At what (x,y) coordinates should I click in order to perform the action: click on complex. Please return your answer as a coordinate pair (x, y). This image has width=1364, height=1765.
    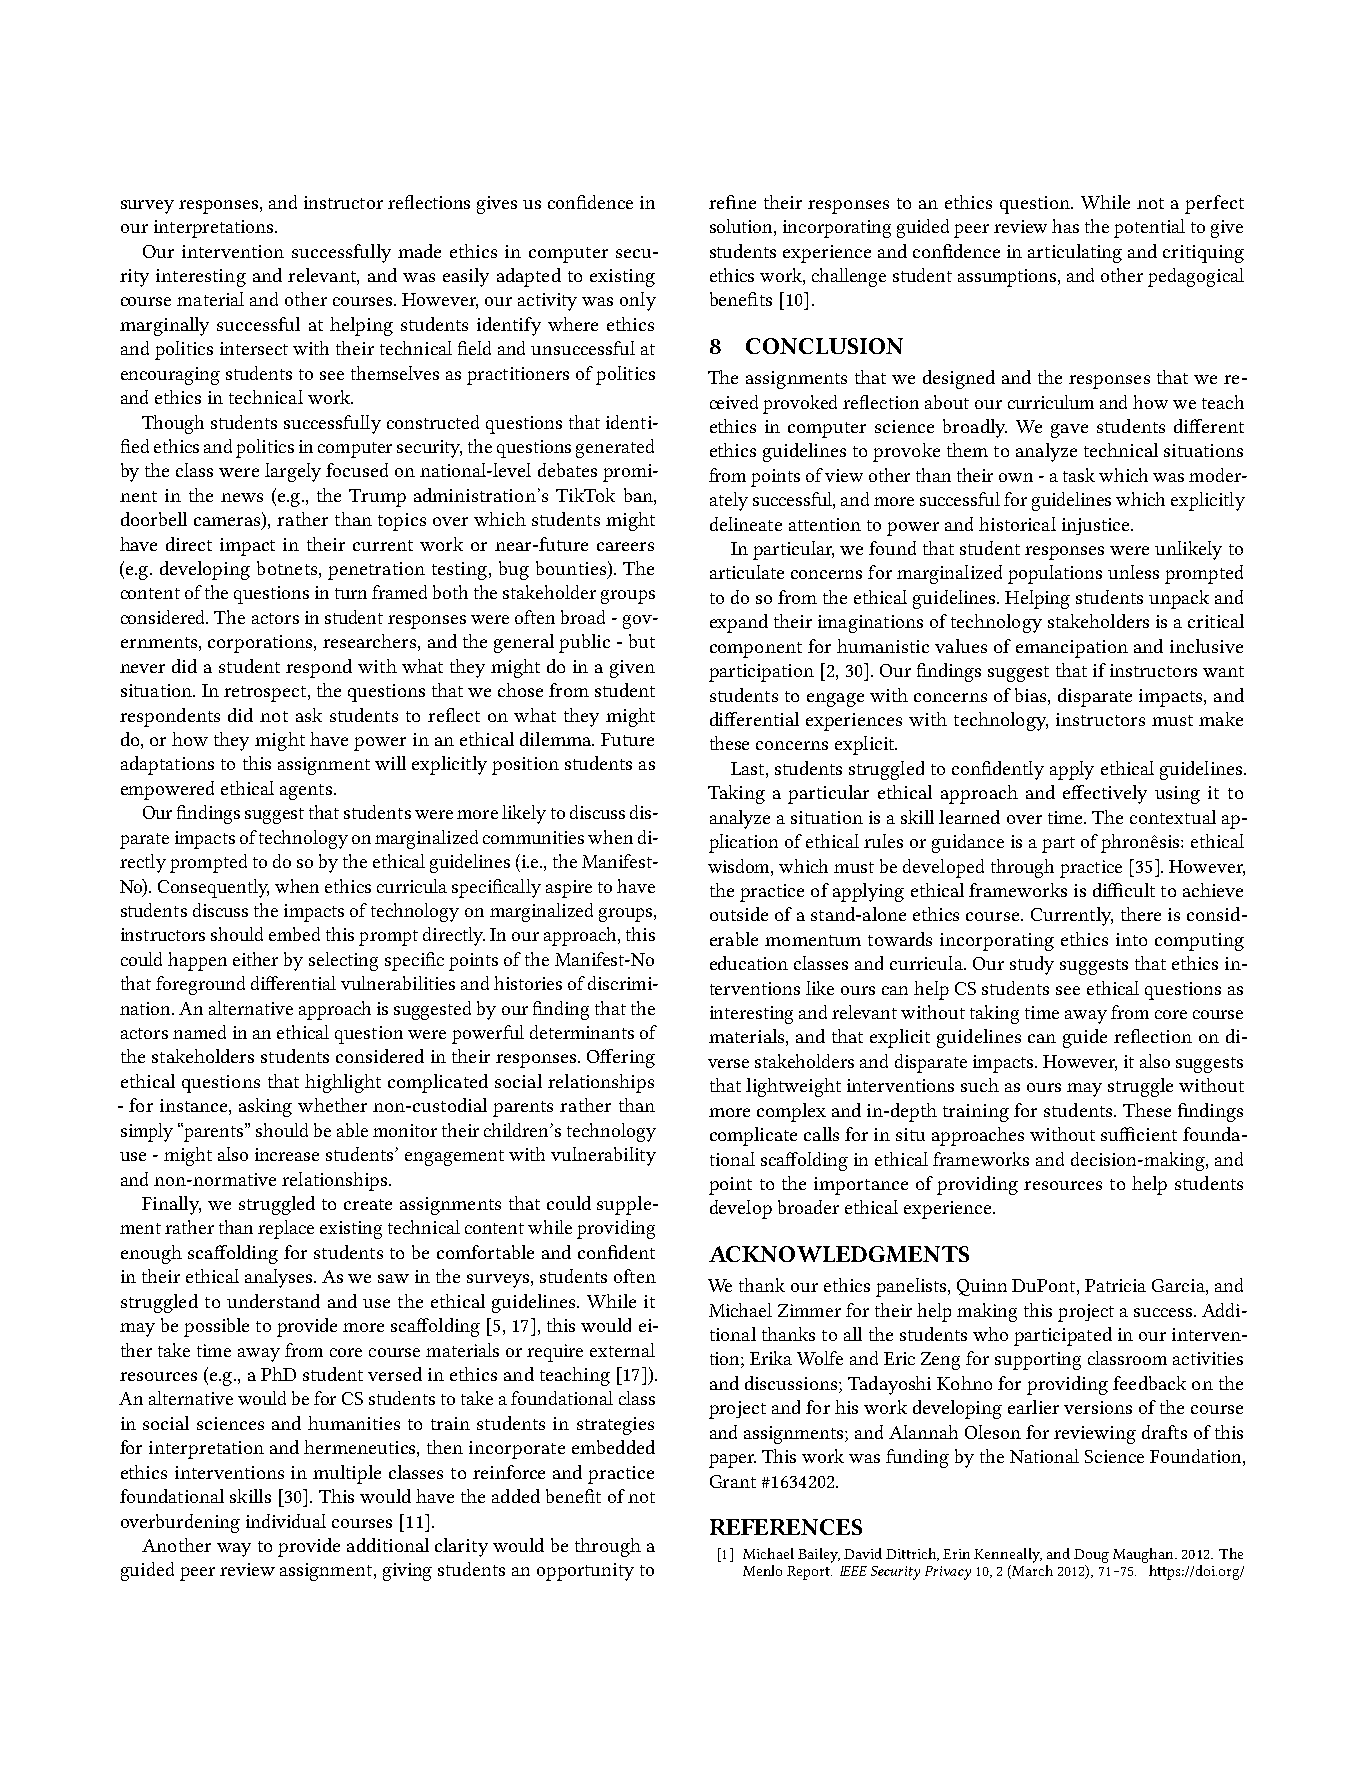
    Looking at the image, I should click on (791, 1112).
